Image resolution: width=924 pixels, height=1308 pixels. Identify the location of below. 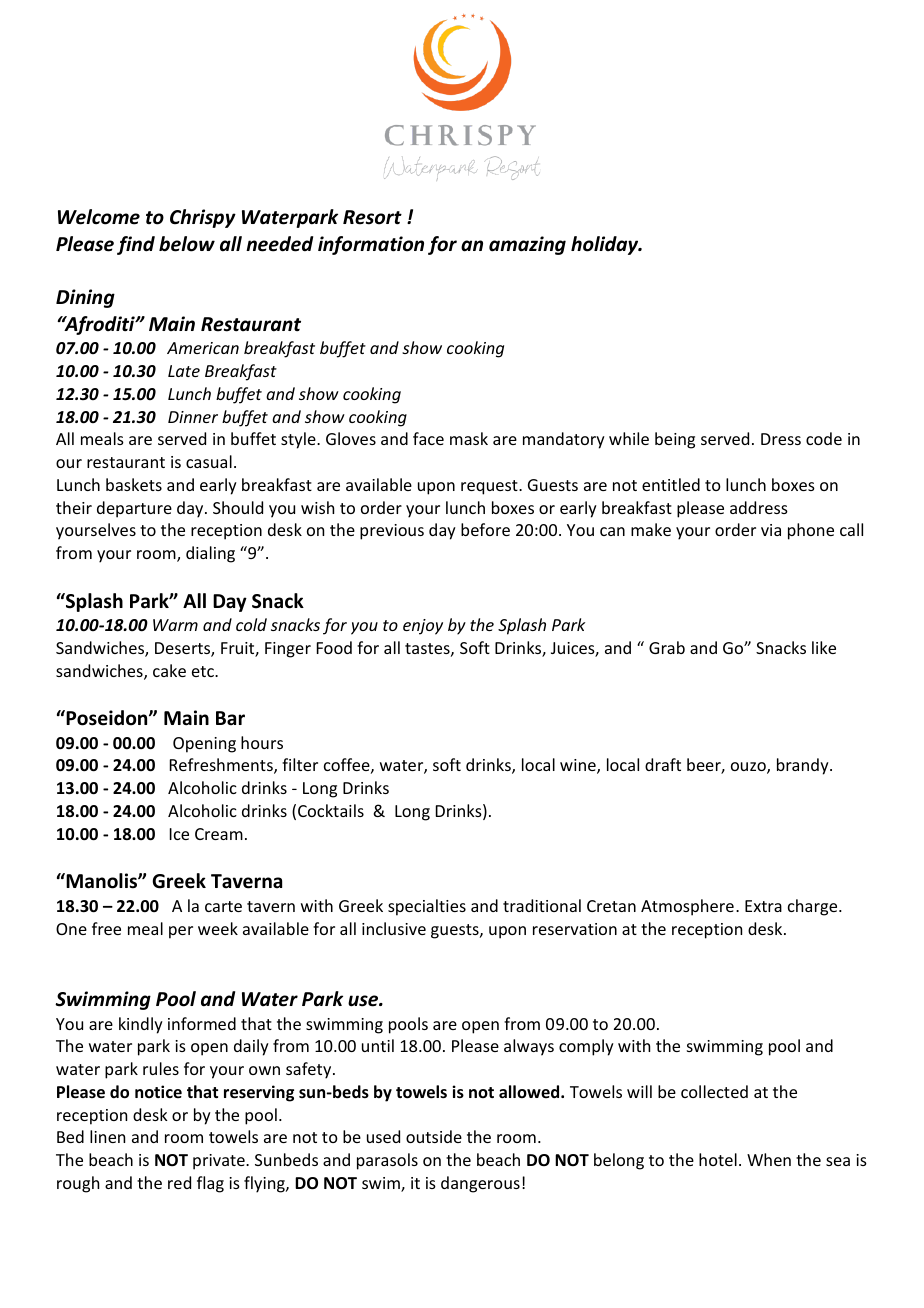
(187, 244).
